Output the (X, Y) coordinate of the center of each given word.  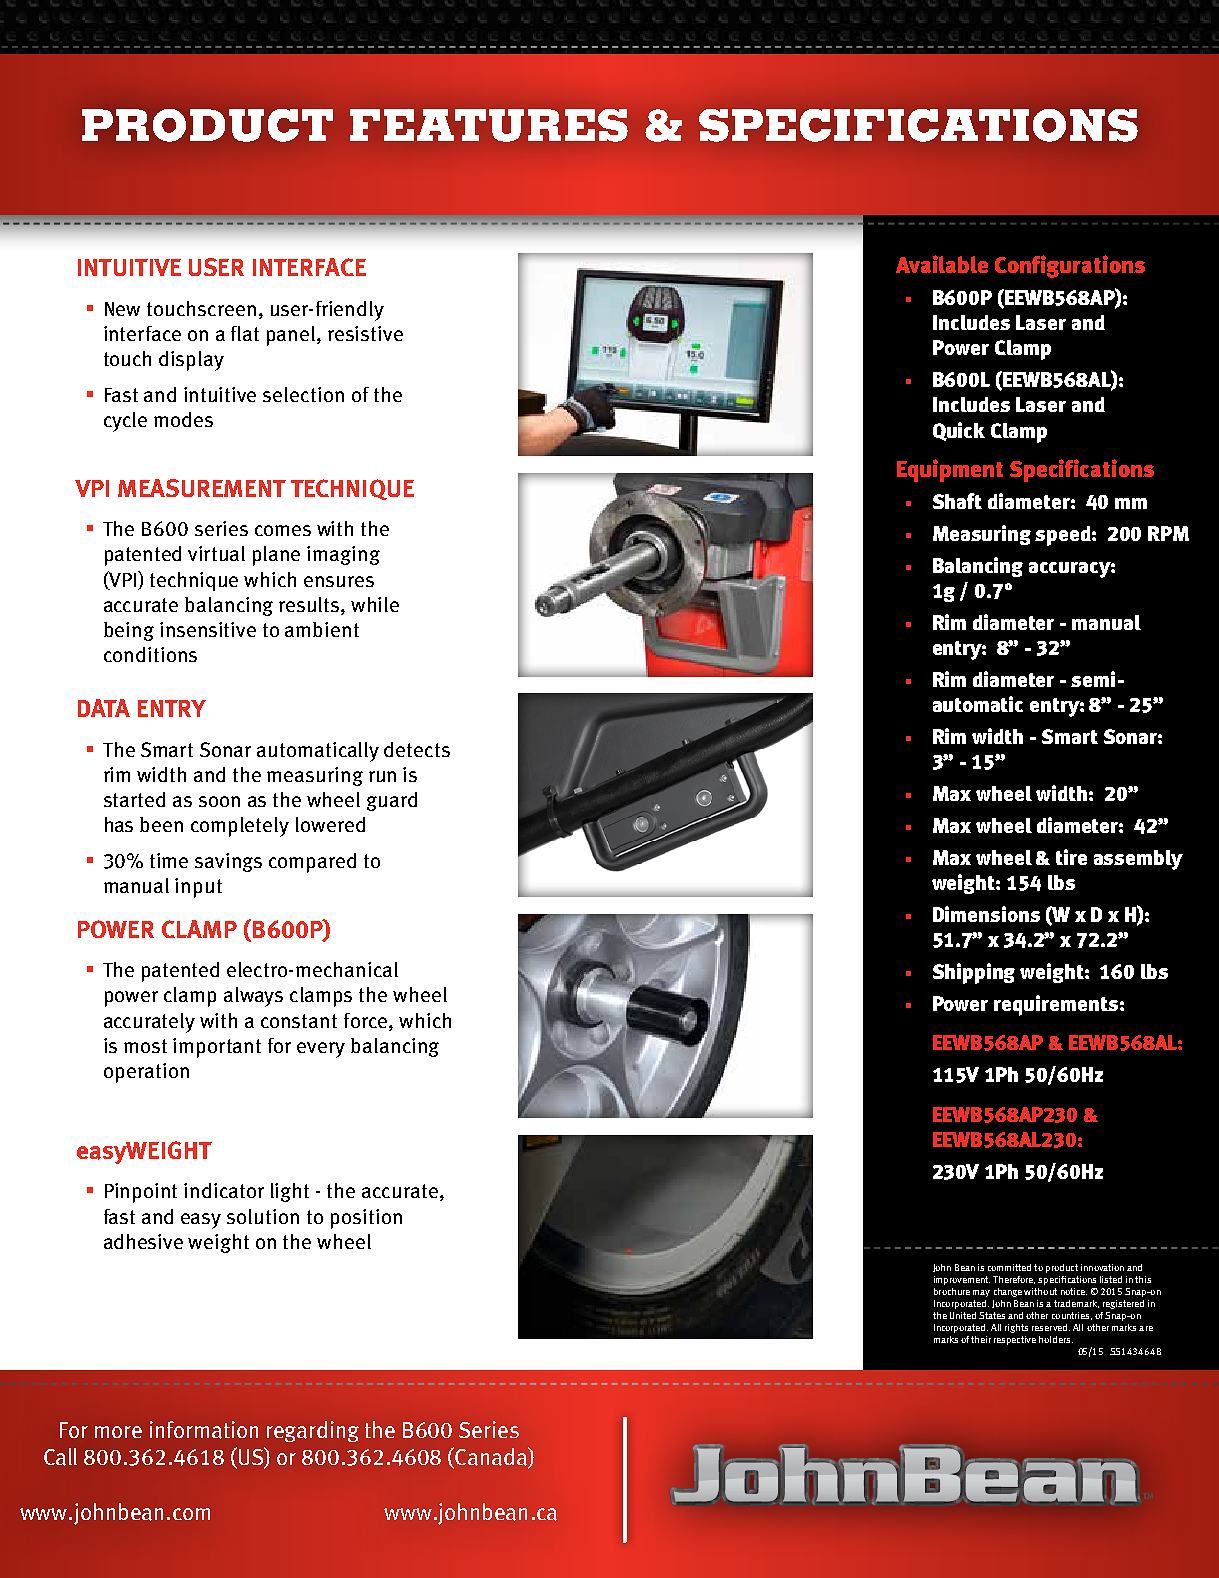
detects (417, 749)
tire (1071, 857)
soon (219, 801)
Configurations (1070, 266)
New (122, 309)
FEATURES (489, 125)
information (204, 1430)
